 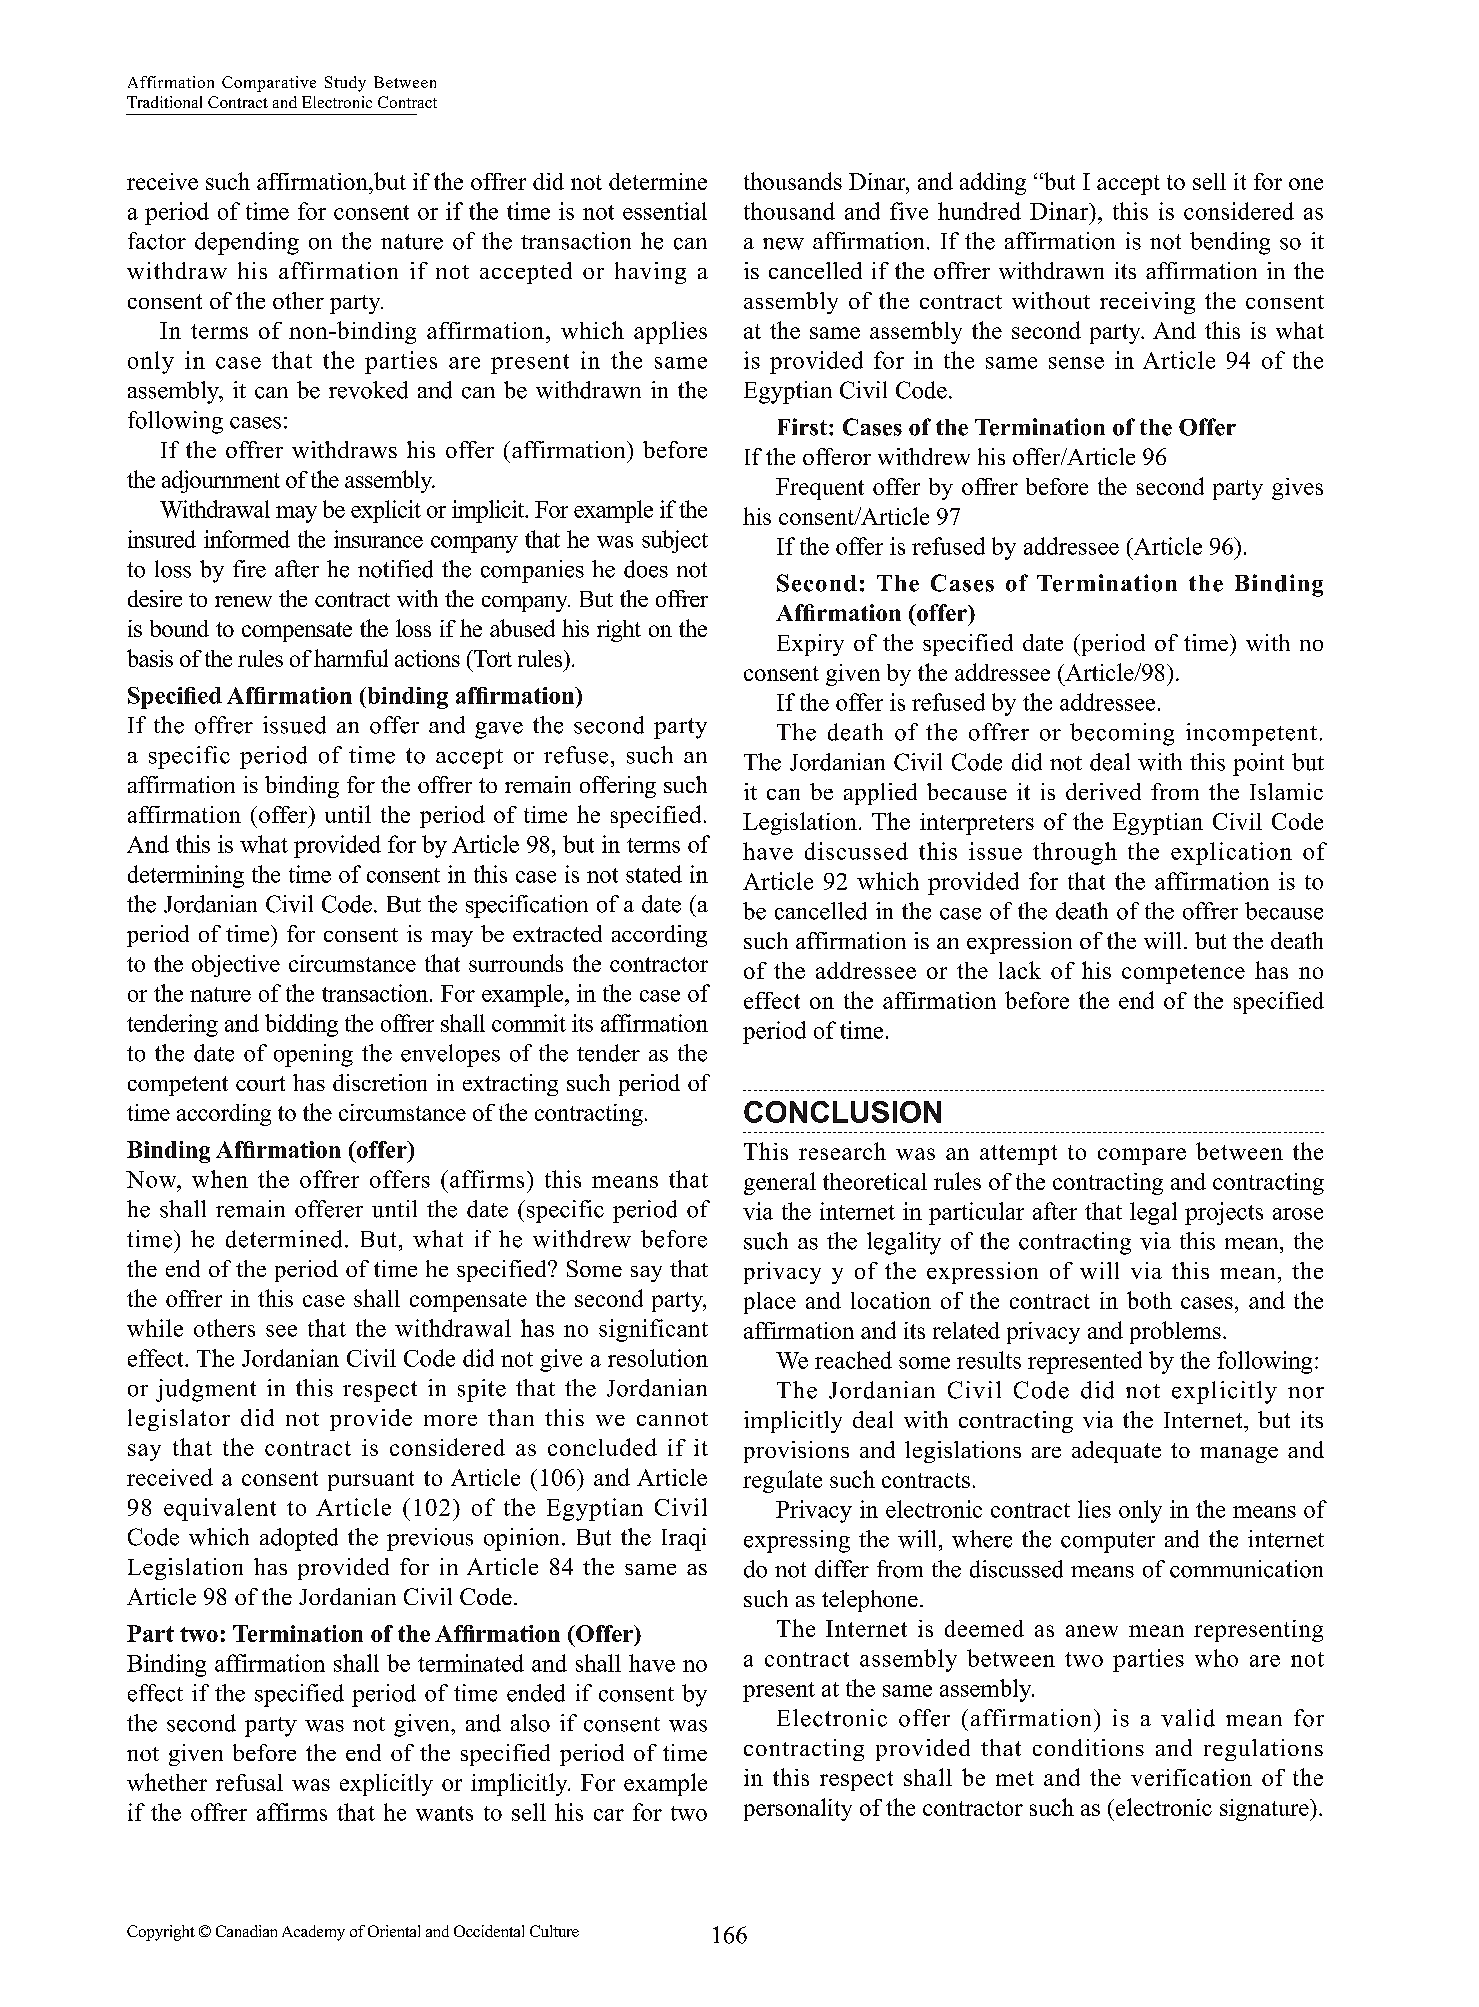 I want to click on competence, so click(x=1183, y=974).
